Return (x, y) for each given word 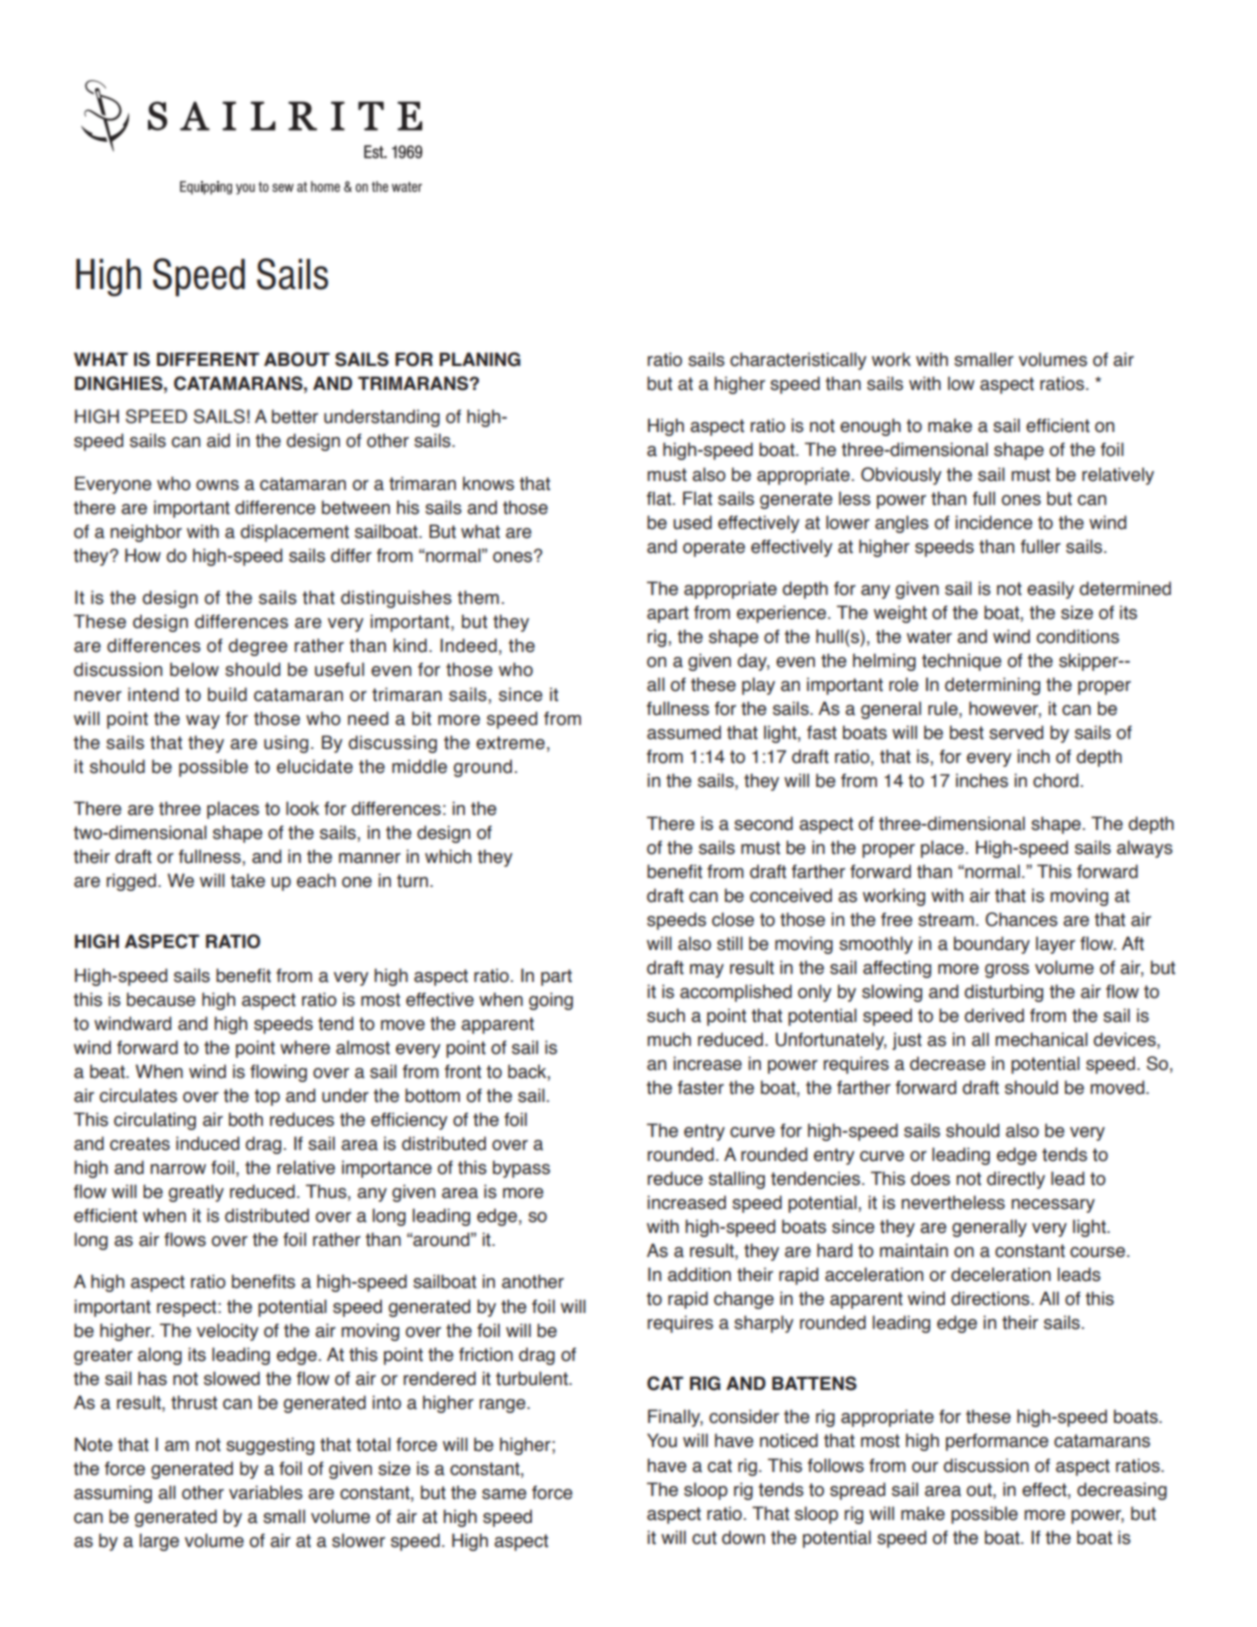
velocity (228, 1332)
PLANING (480, 359)
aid (218, 440)
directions (991, 1298)
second (763, 823)
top (267, 1097)
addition (699, 1274)
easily (1050, 590)
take (248, 880)
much (669, 1039)
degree (258, 647)
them (478, 597)
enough (870, 427)
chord (1055, 780)
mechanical (1041, 1039)
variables (266, 1492)
